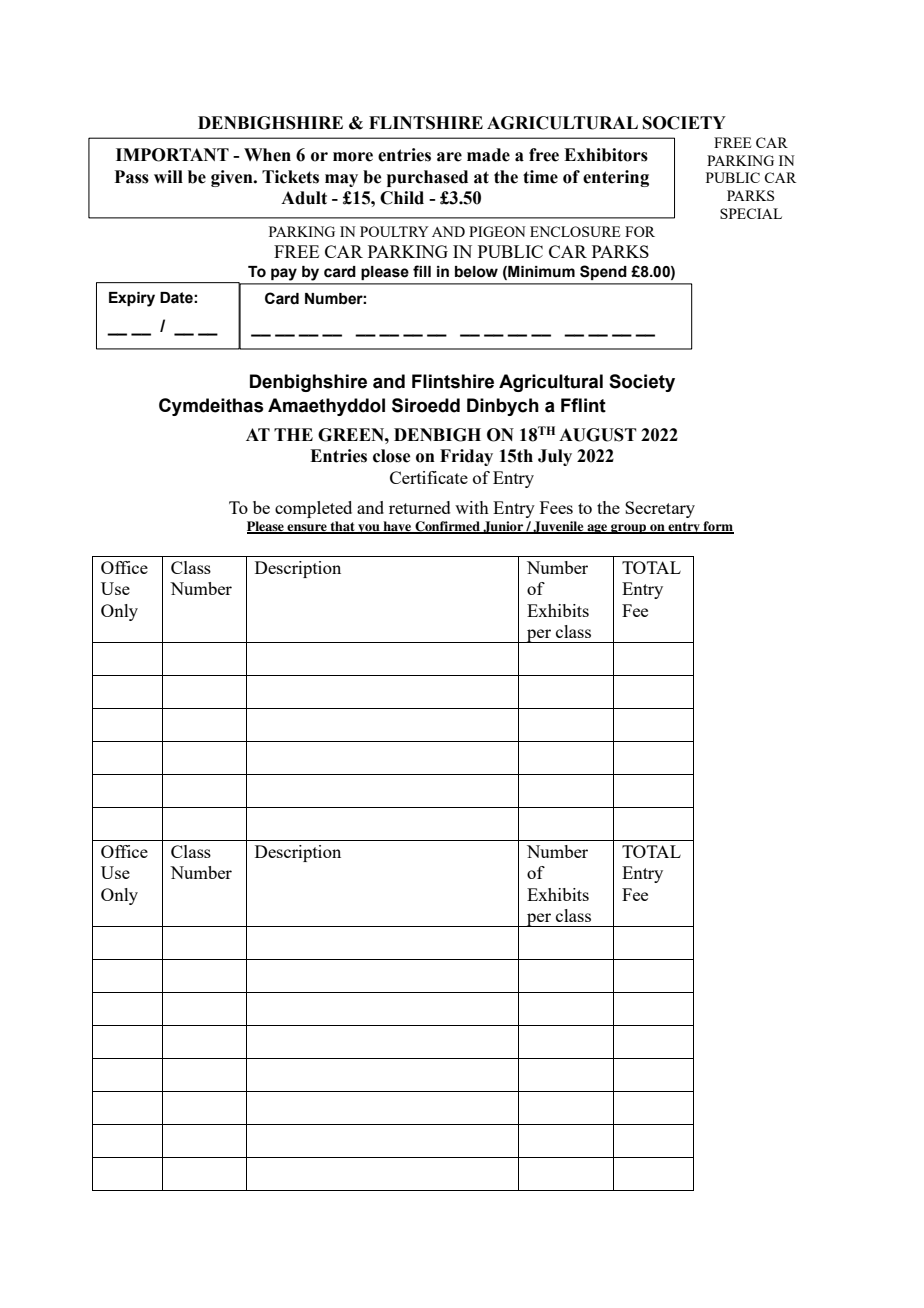 This image has width=924, height=1308. I want to click on below, so click(476, 272).
